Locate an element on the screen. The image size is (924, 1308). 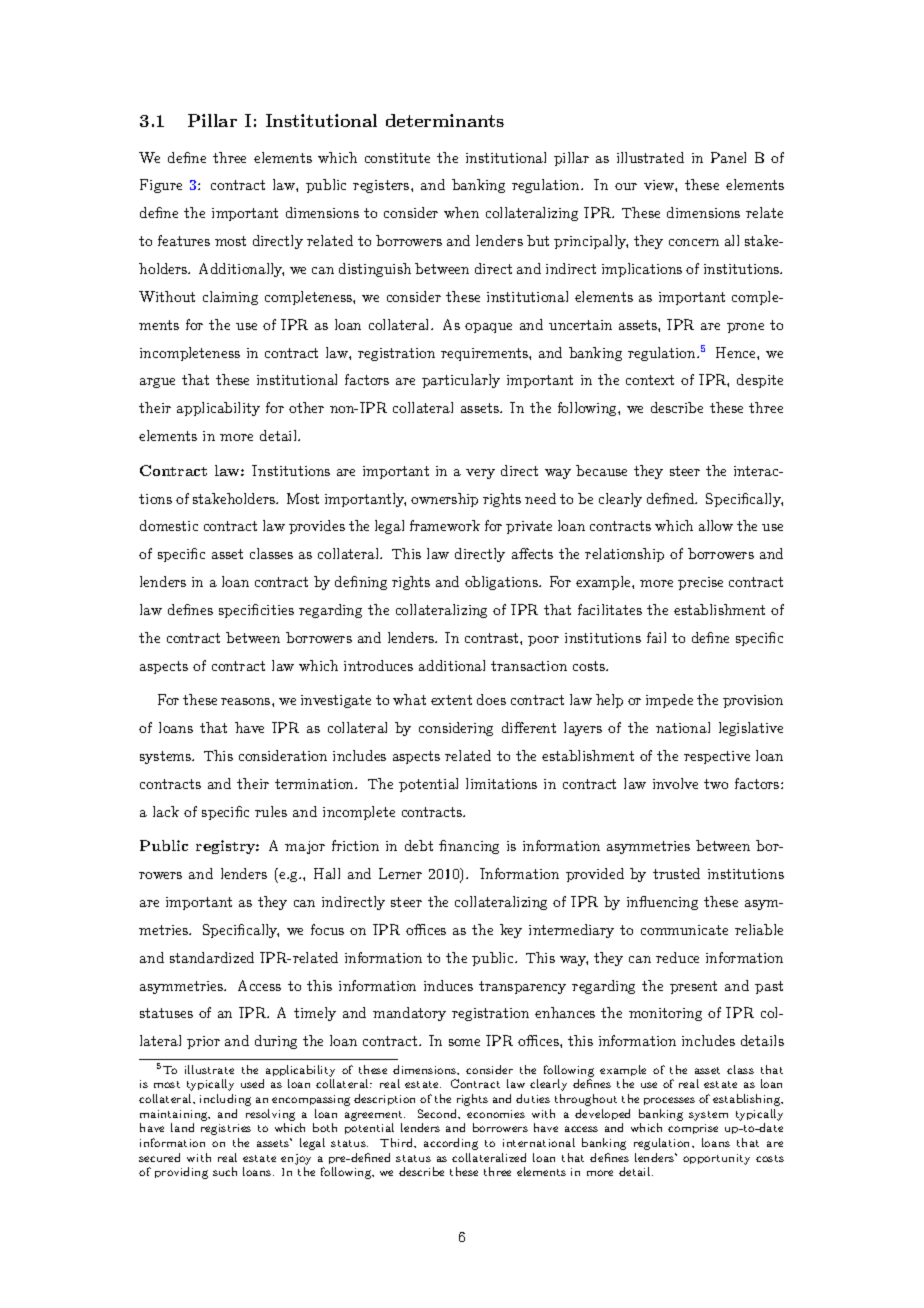
context is located at coordinates (650, 380).
